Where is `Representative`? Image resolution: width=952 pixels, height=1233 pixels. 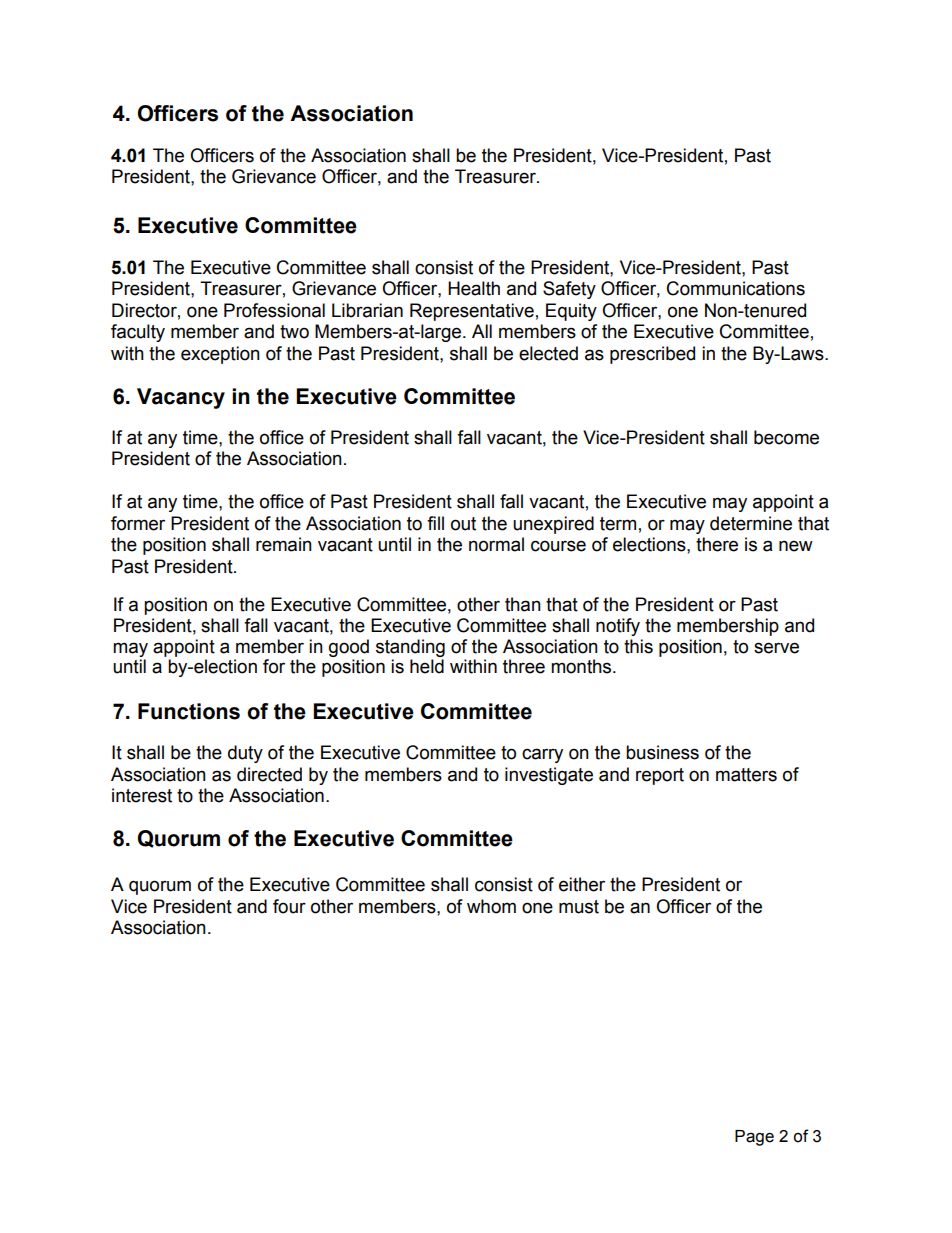
Representative is located at coordinates (472, 312).
